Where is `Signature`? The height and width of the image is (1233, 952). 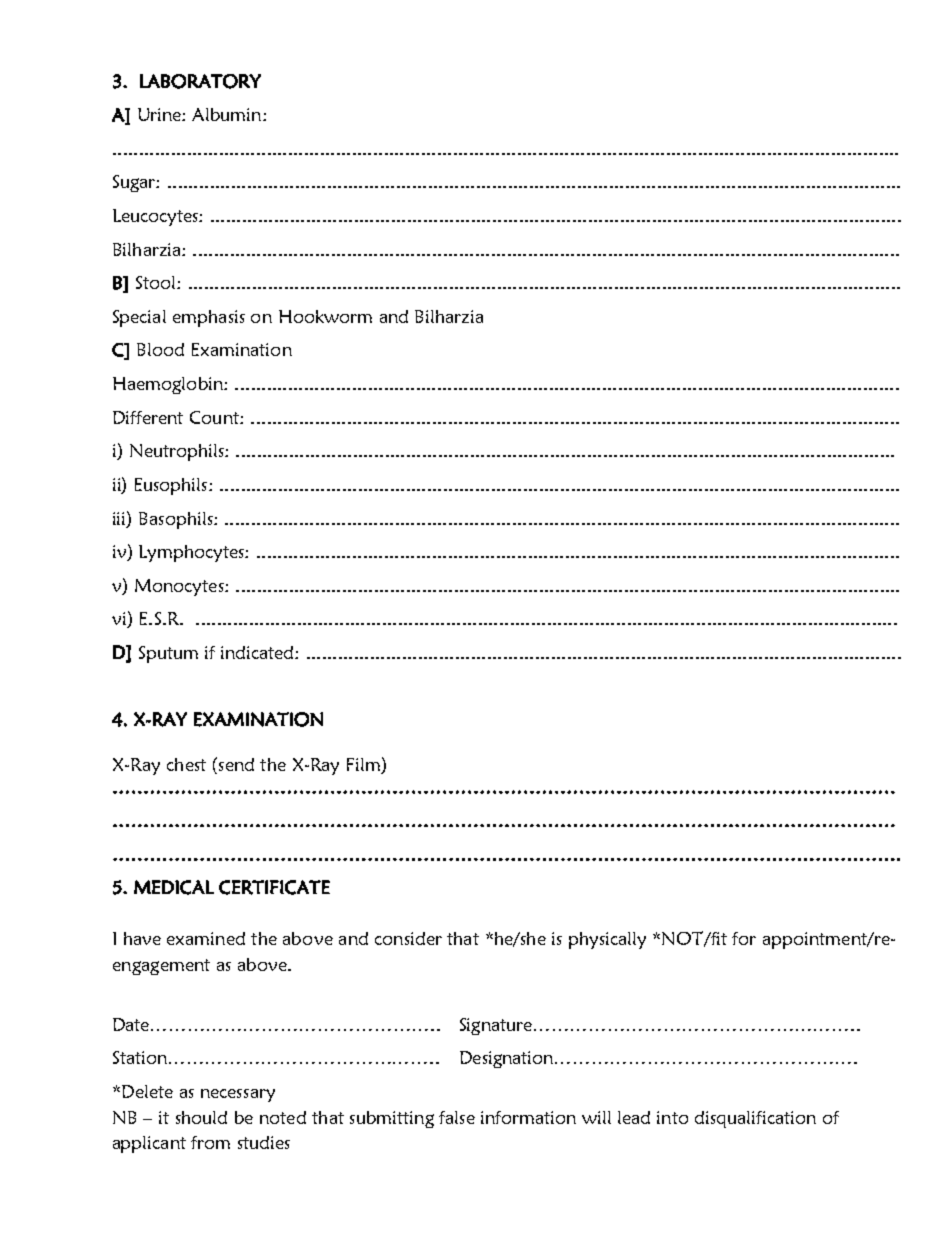
Signature is located at coordinates (497, 1026).
